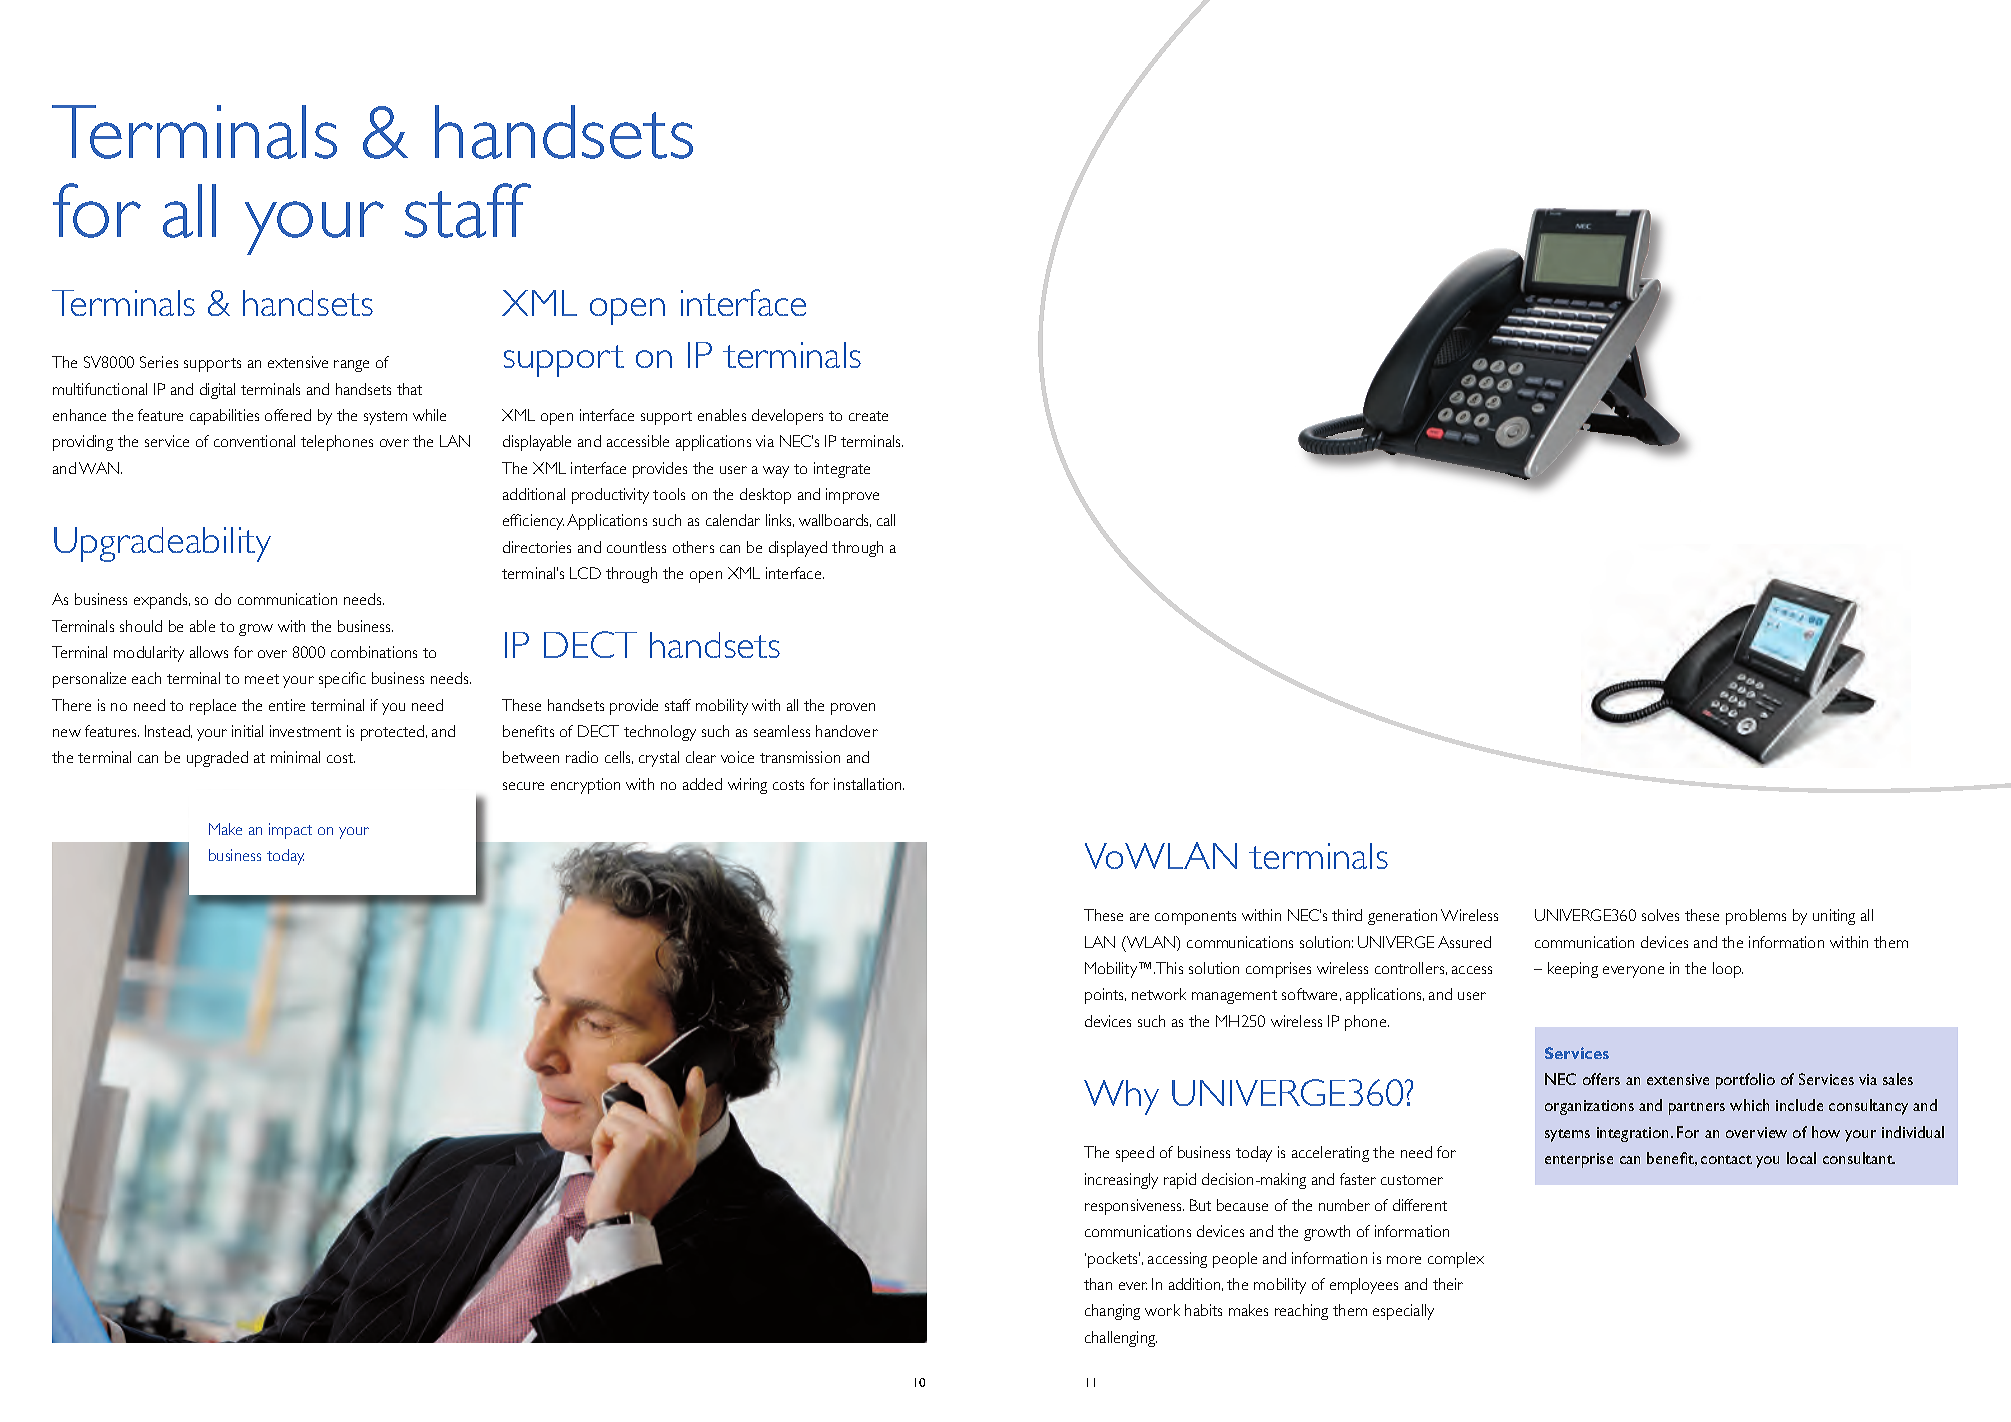  What do you see at coordinates (869, 784) in the image?
I see `installation` at bounding box center [869, 784].
